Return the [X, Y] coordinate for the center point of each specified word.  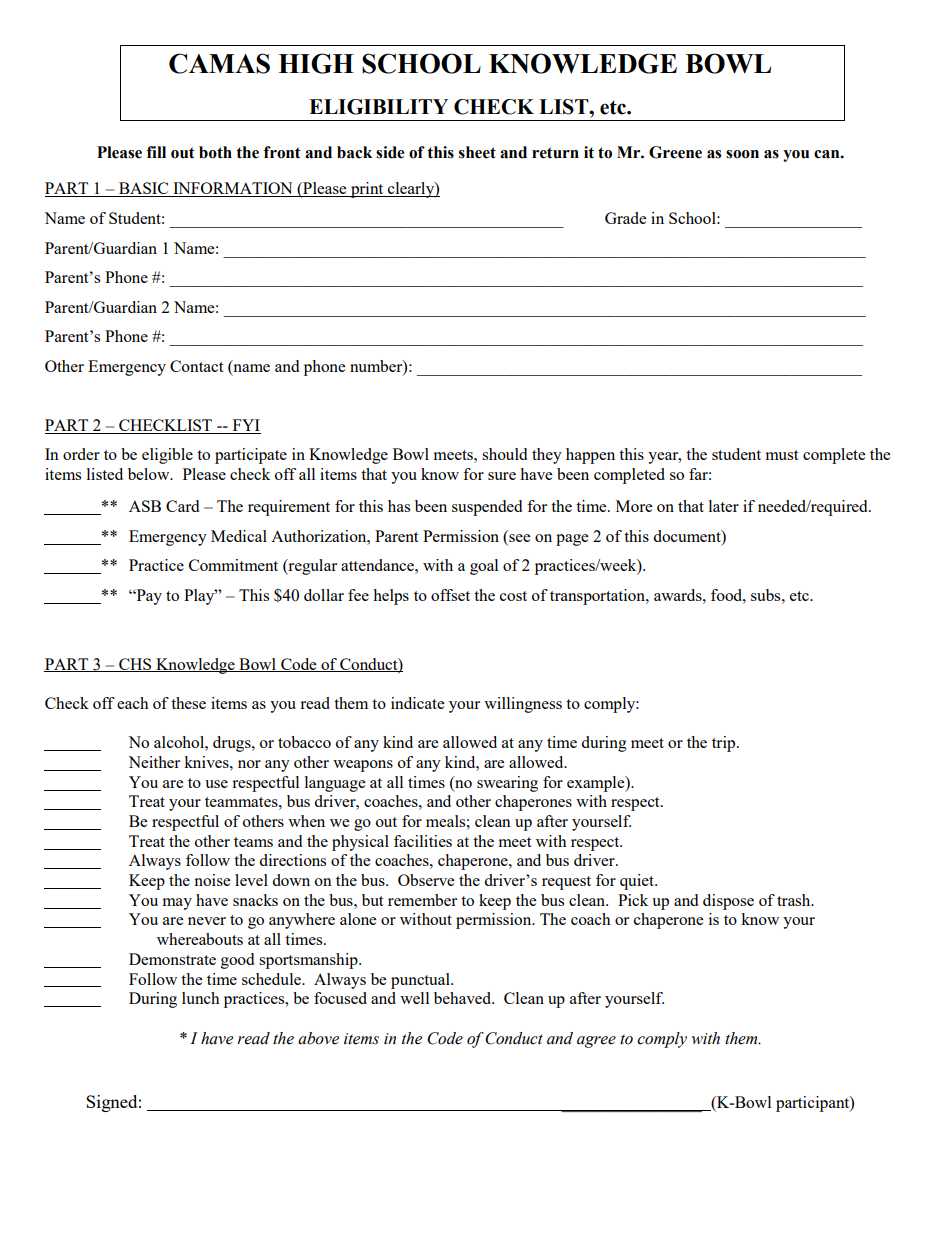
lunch [201, 998]
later [724, 506]
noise [212, 880]
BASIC [144, 189]
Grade [625, 218]
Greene [675, 152]
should [504, 454]
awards [679, 595]
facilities [423, 841]
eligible [167, 456]
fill [156, 152]
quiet [638, 882]
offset [450, 595]
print [367, 190]
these [188, 703]
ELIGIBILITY [378, 107]
